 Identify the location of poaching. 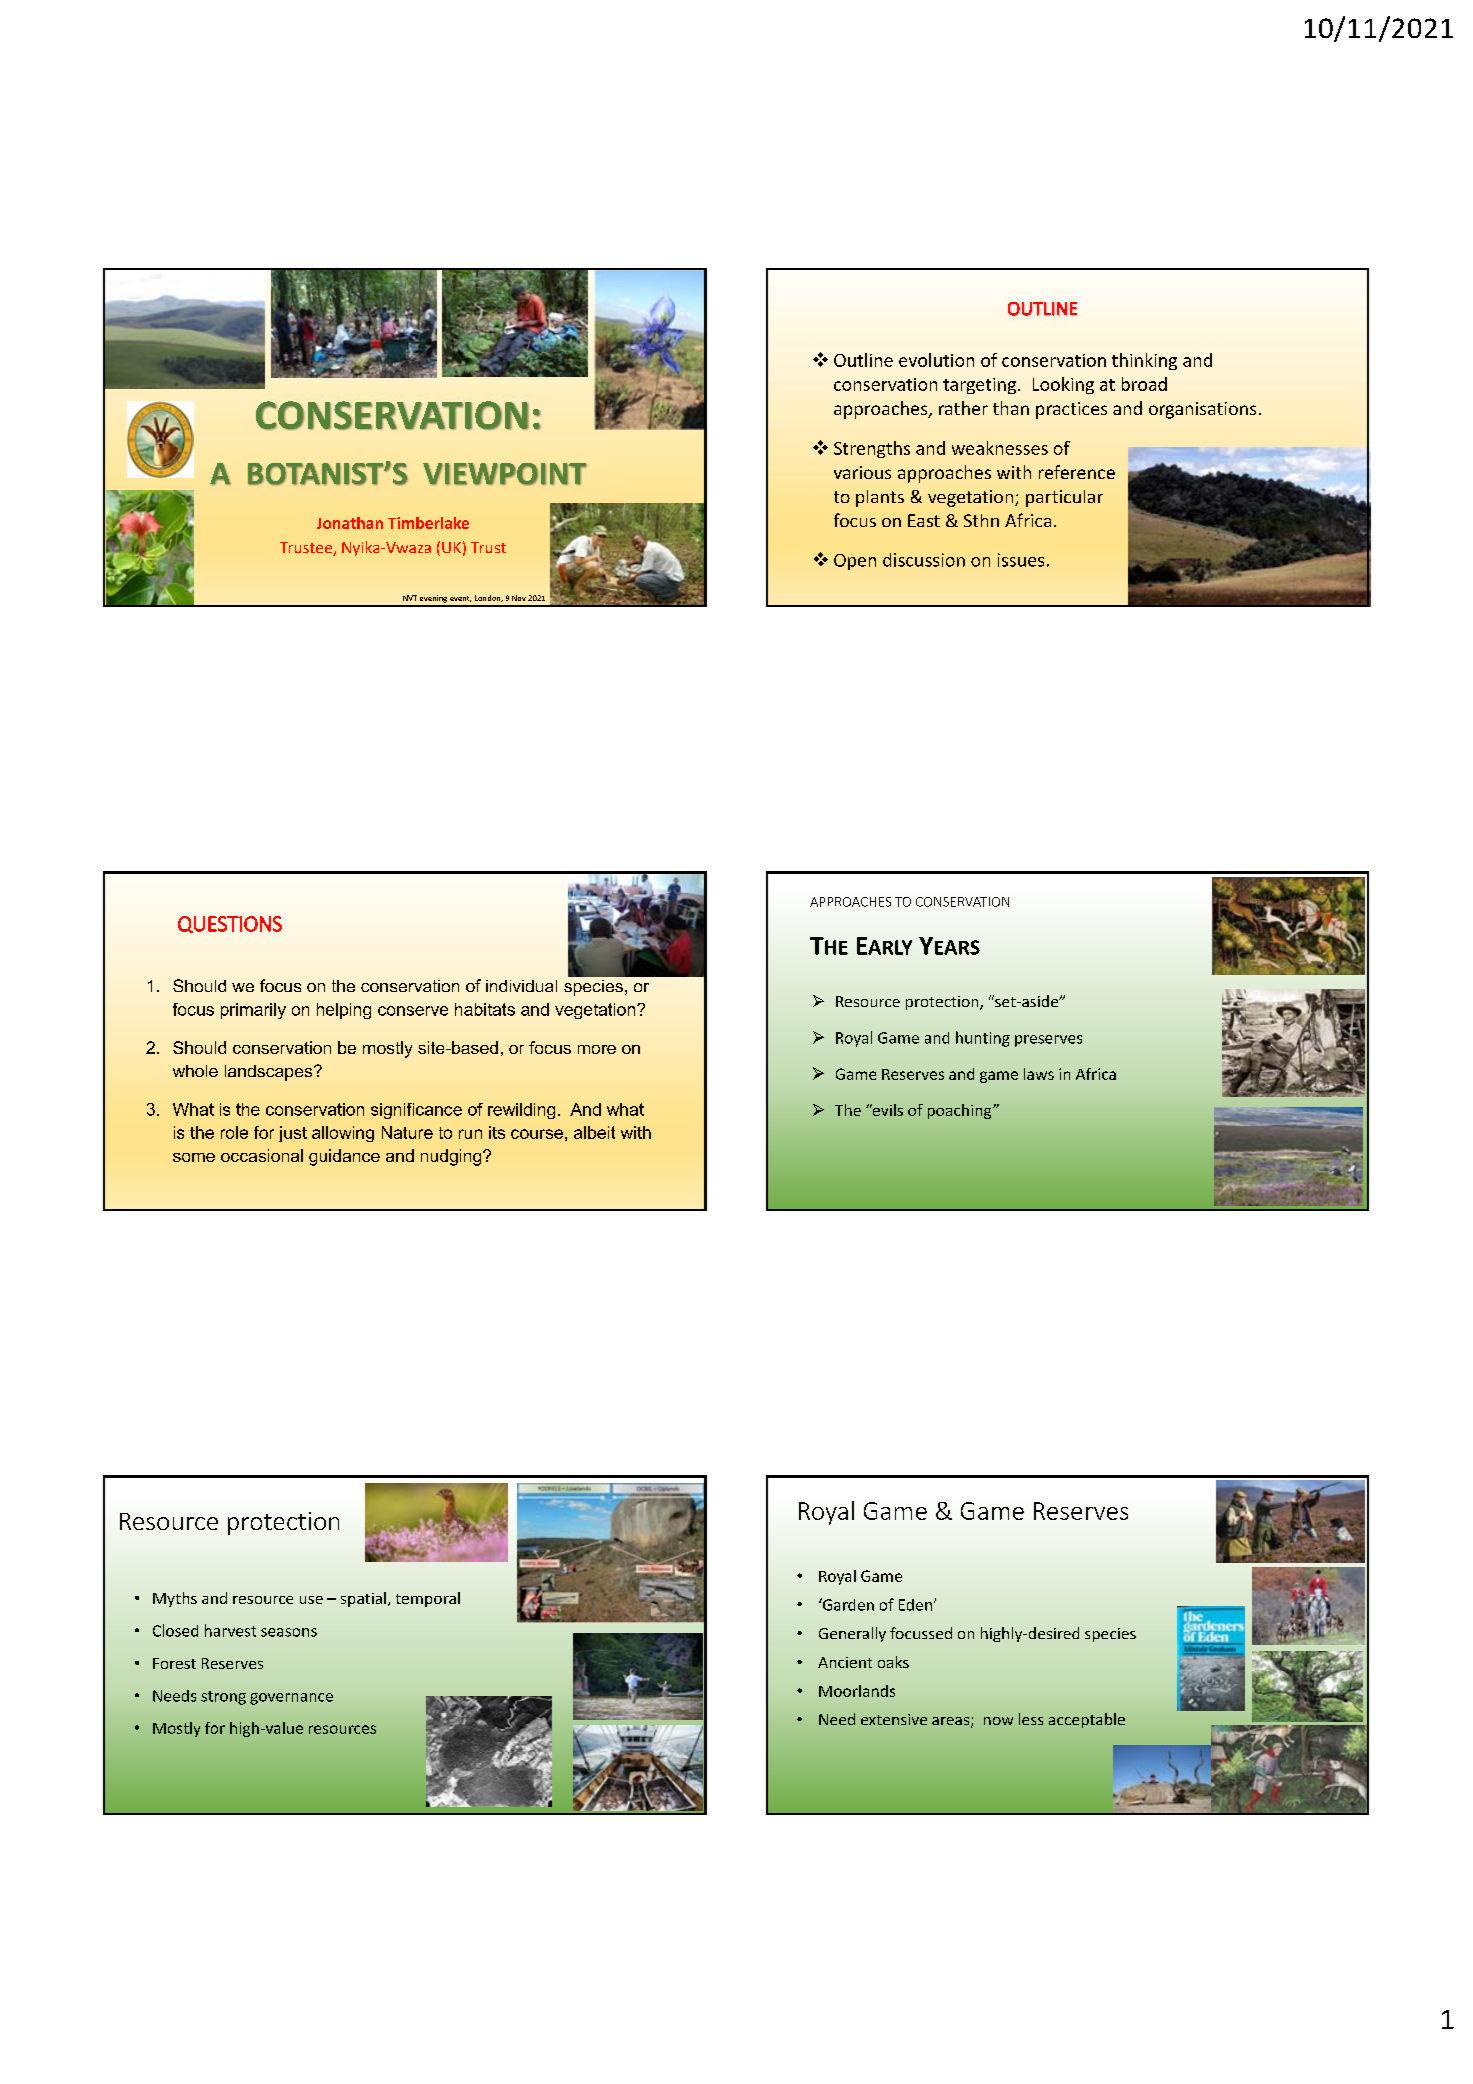
(961, 1111).
